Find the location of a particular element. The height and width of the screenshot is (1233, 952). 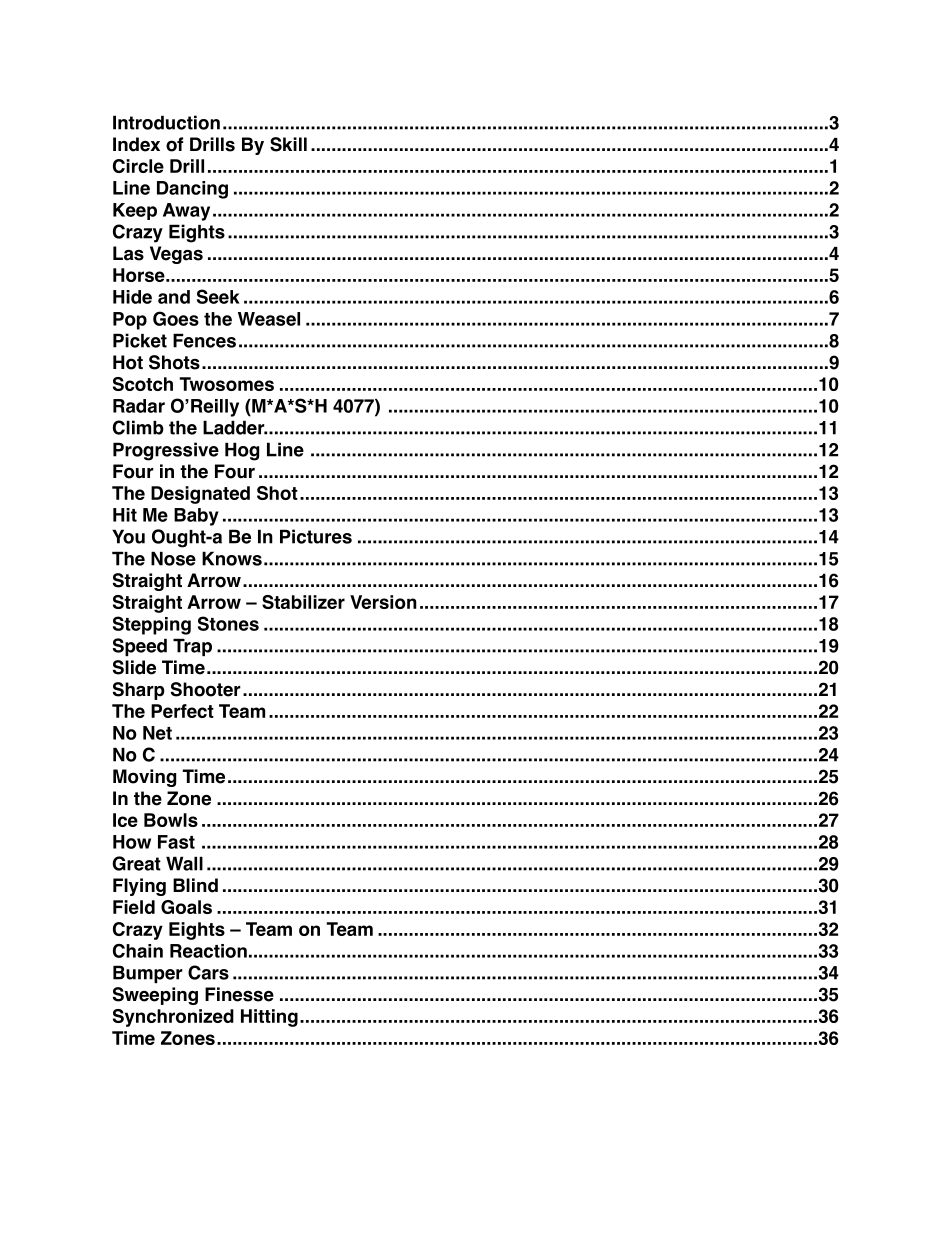

Perfect is located at coordinates (182, 711).
